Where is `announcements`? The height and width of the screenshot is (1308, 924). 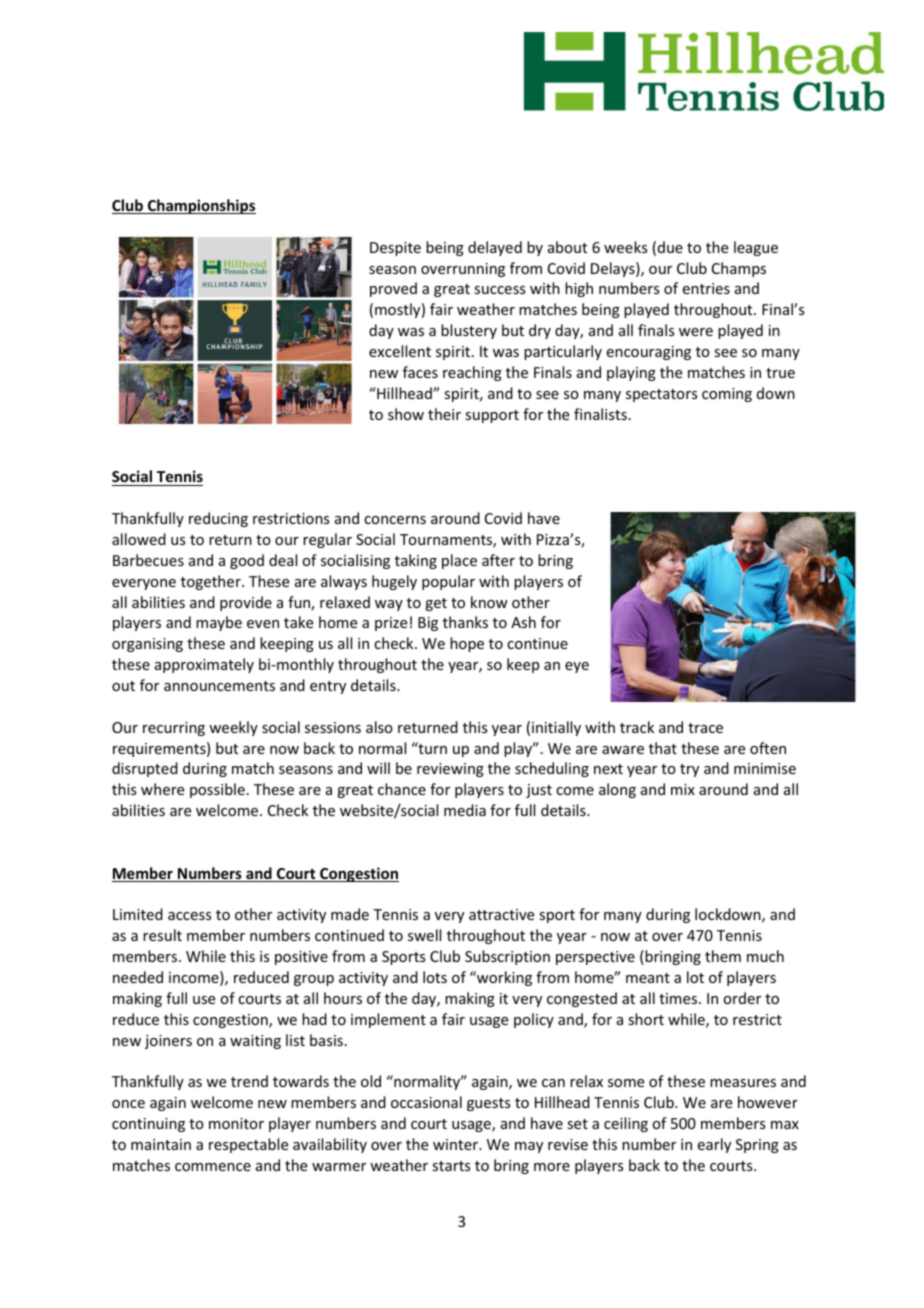
announcements is located at coordinates (219, 686).
